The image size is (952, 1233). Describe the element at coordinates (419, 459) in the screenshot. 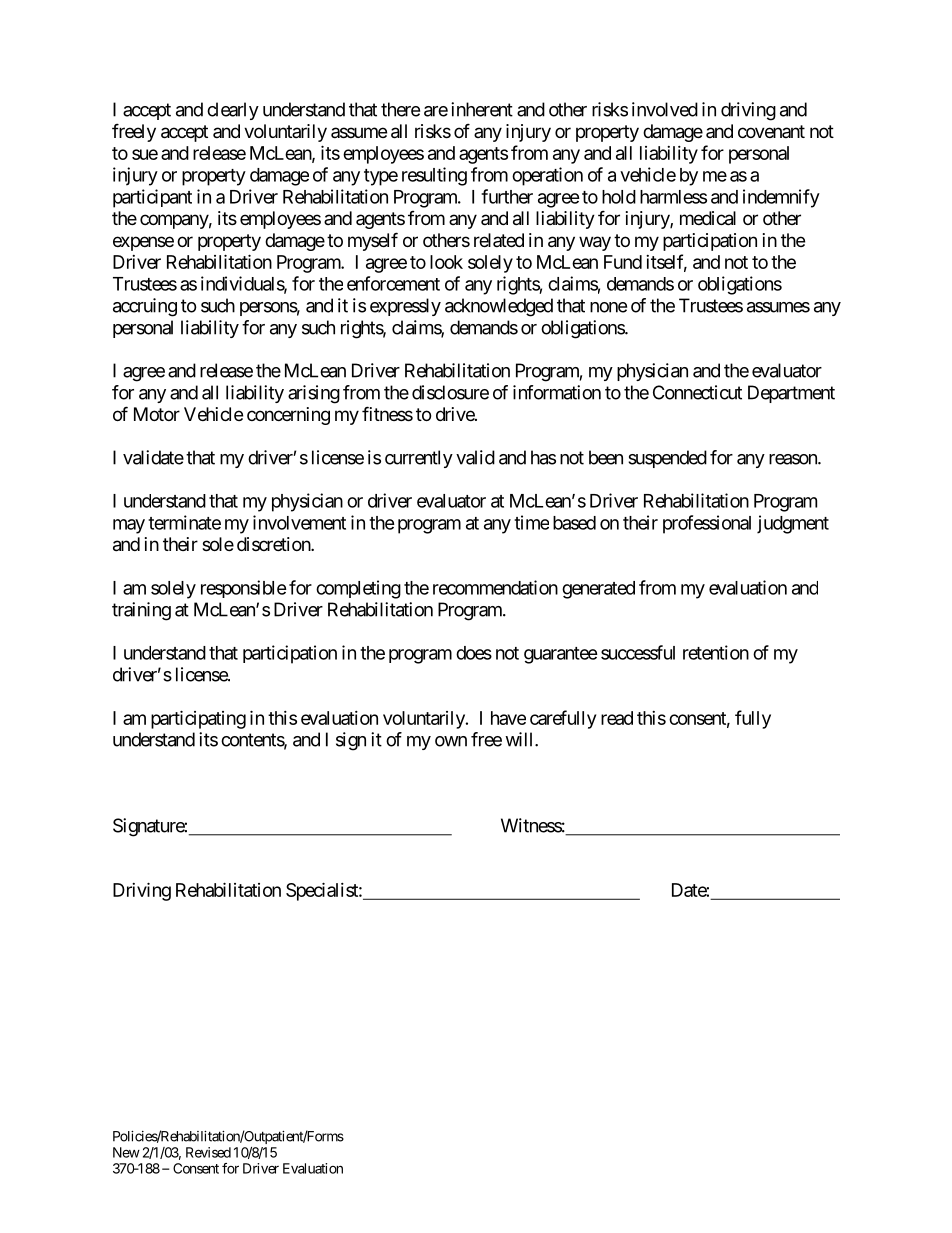

I see `currently` at that location.
